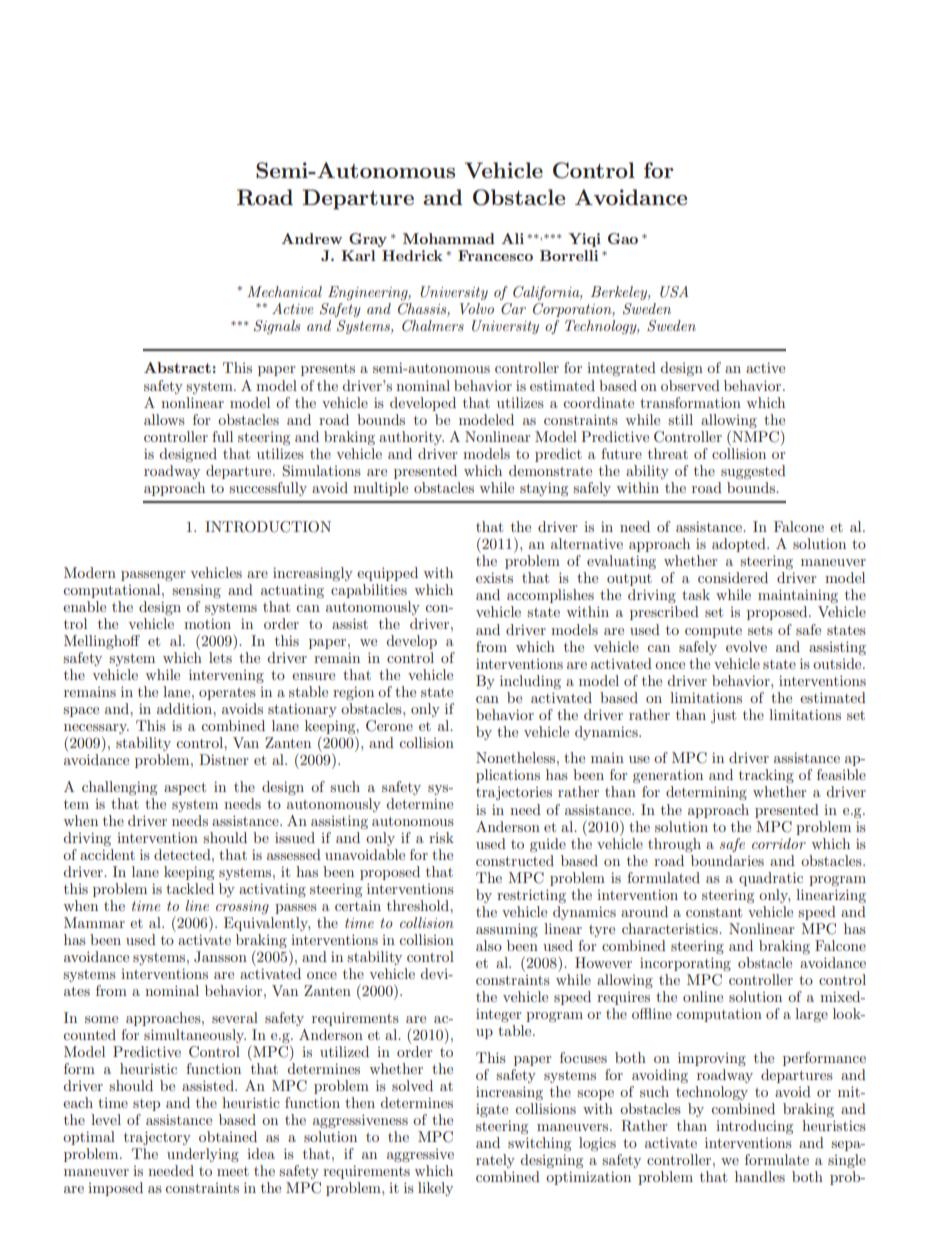 The width and height of the screenshot is (952, 1233). Describe the element at coordinates (495, 255) in the screenshot. I see `Francesco` at that location.
